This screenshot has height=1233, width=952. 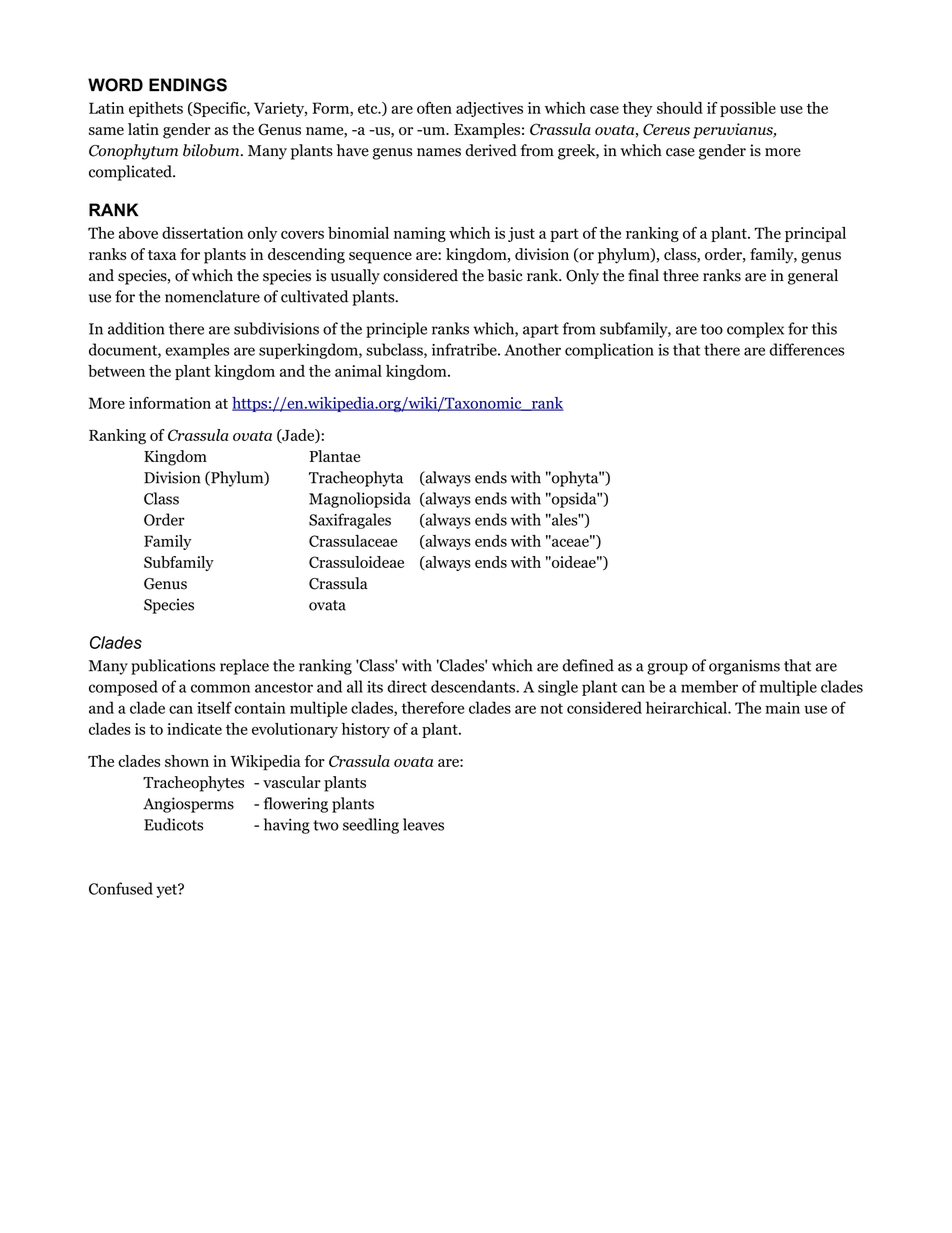 What do you see at coordinates (156, 109) in the screenshot?
I see `epithets` at bounding box center [156, 109].
